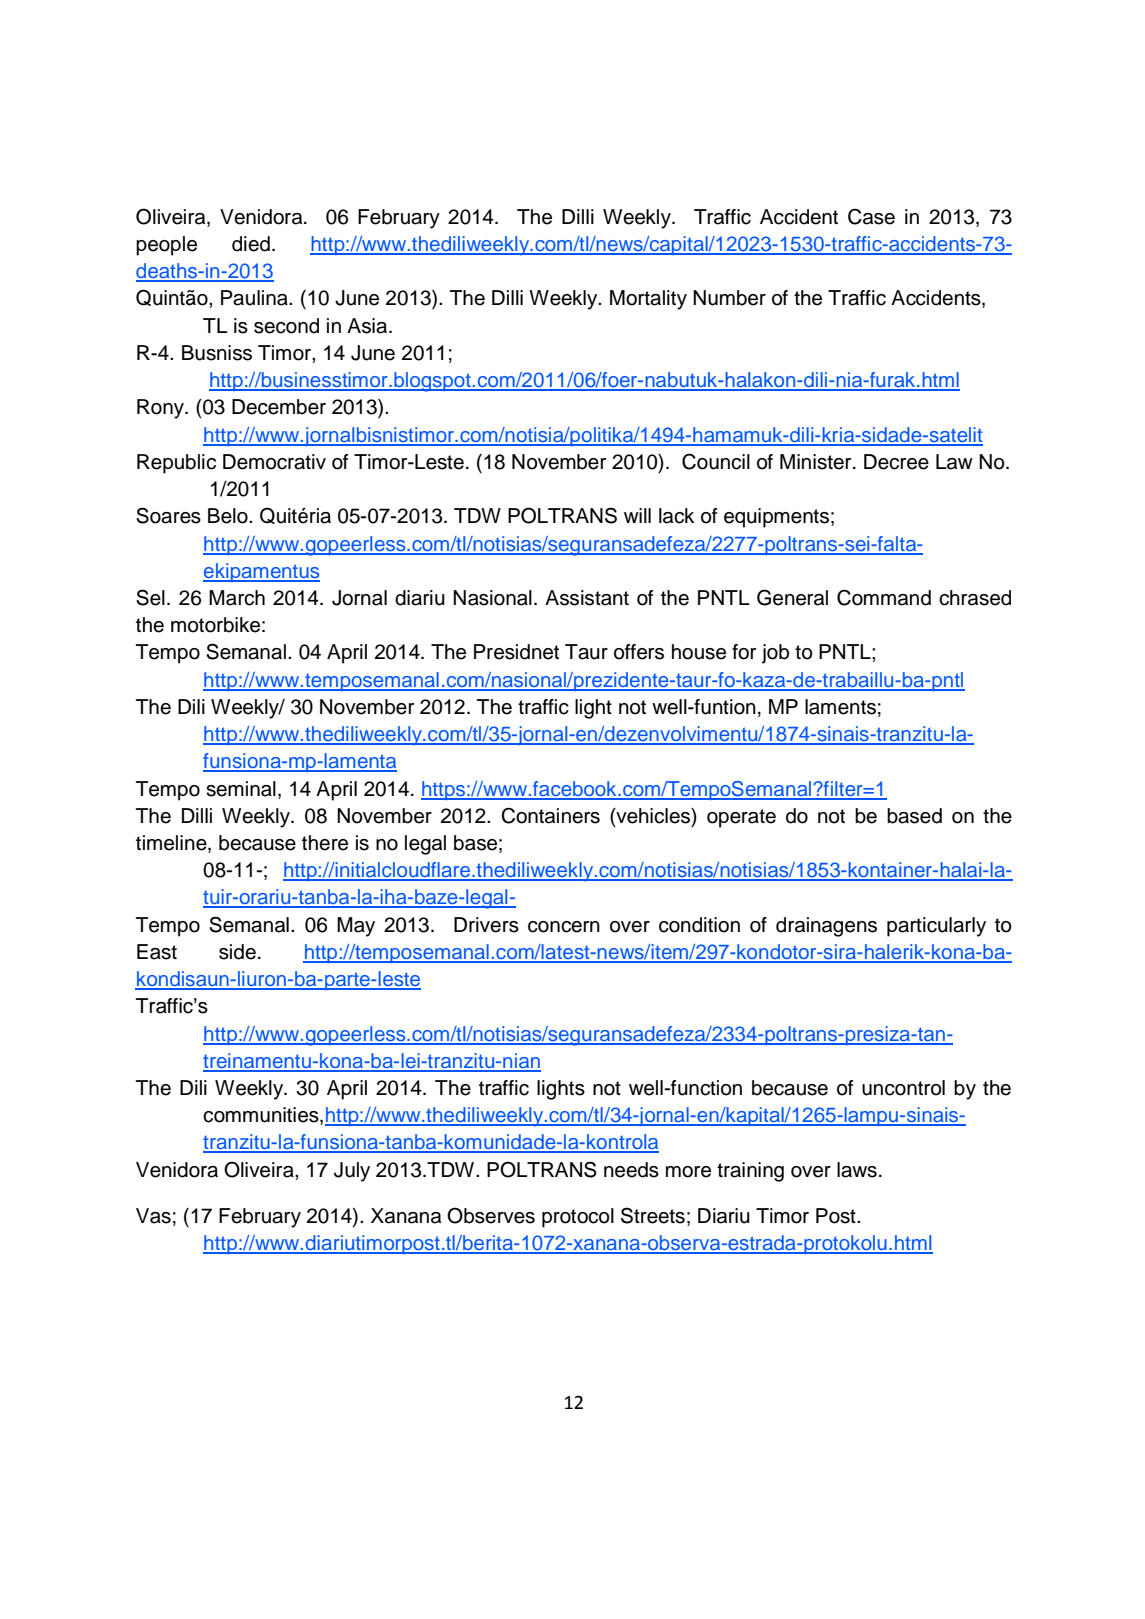  I want to click on Minister, so click(817, 462).
